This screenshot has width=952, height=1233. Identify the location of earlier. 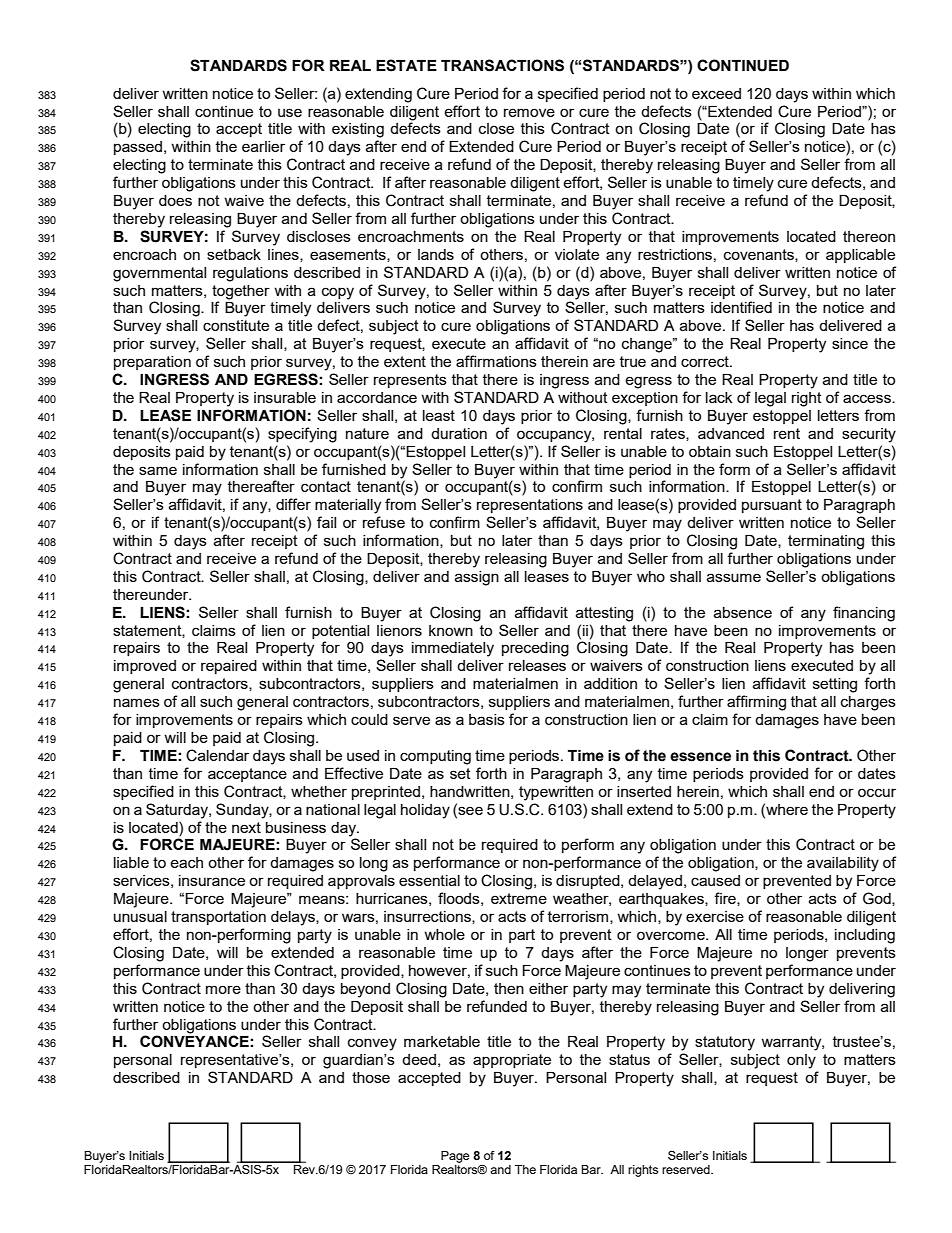
(263, 146).
